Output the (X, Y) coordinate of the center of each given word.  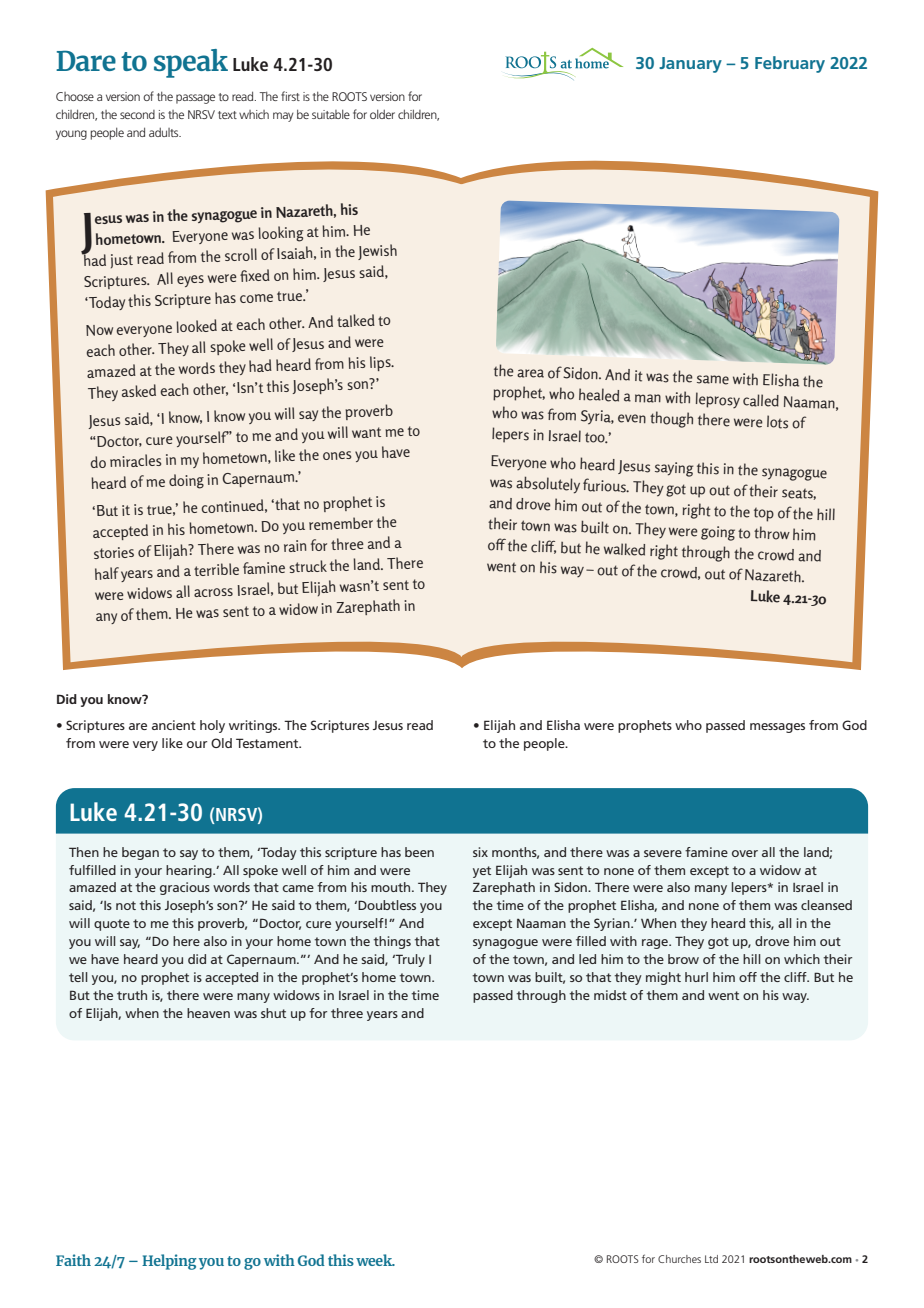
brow (683, 959)
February (790, 64)
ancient (174, 725)
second (137, 114)
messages (777, 728)
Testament (268, 743)
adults (165, 132)
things (392, 942)
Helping (169, 1262)
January (690, 65)
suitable (331, 114)
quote (112, 925)
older (382, 114)
